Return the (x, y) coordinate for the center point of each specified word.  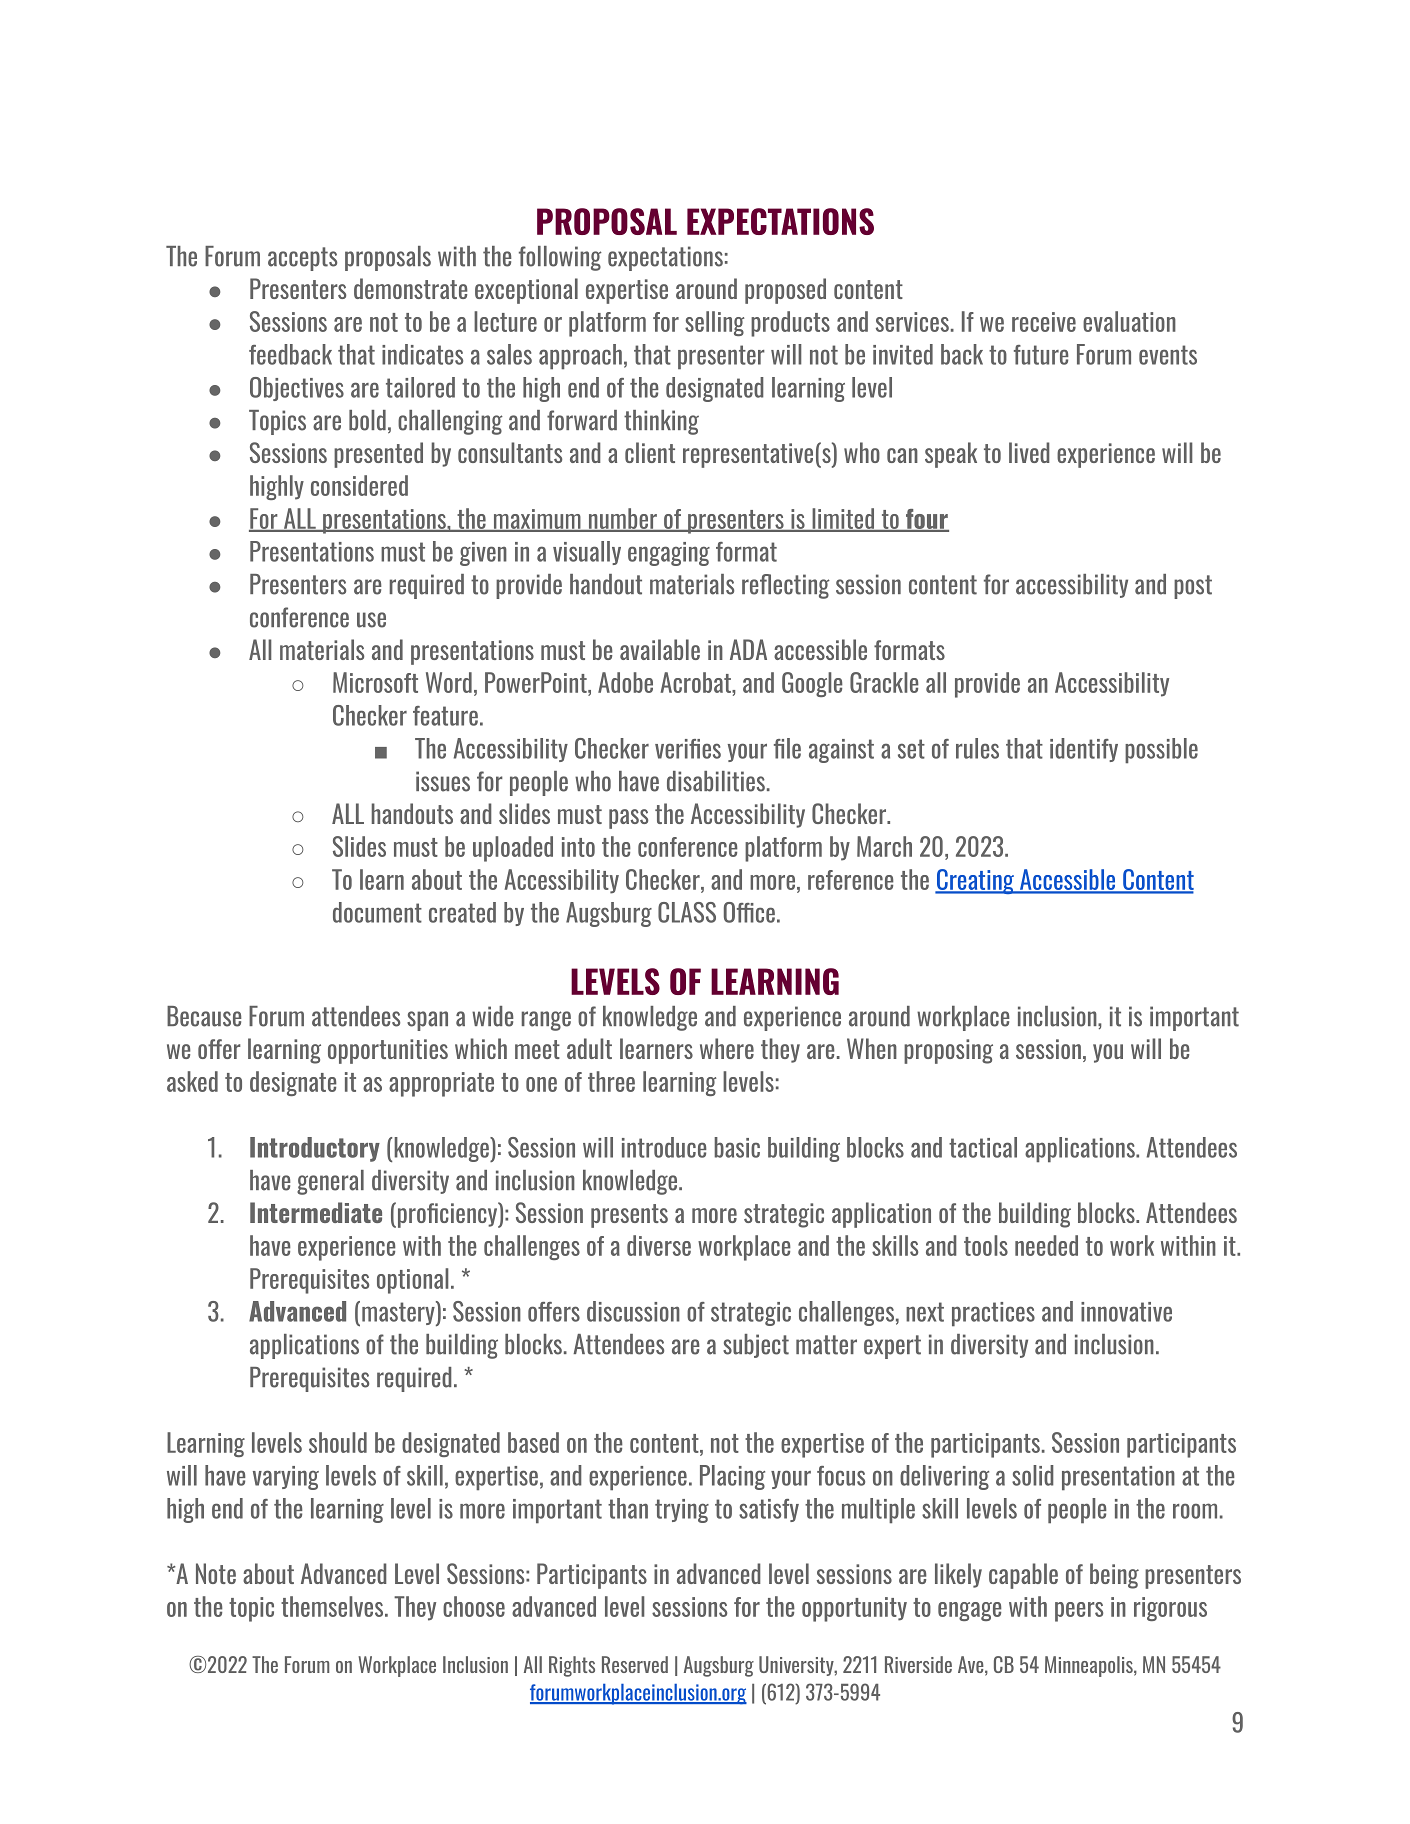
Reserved (635, 1664)
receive (1044, 322)
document (377, 912)
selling (714, 323)
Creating (976, 881)
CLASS (687, 912)
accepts (302, 259)
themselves (333, 1606)
